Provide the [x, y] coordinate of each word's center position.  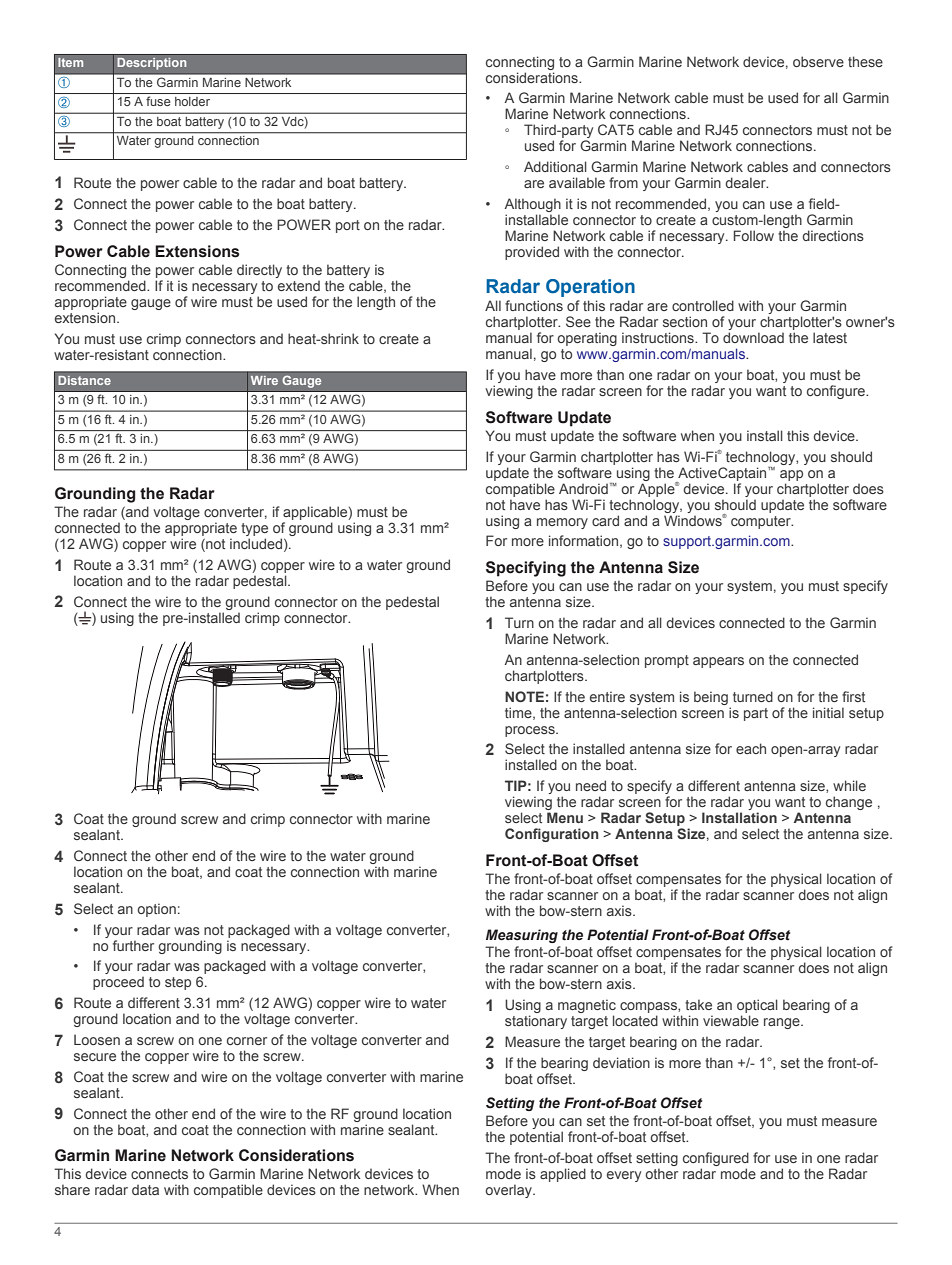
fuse [158, 101]
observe [818, 61]
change [849, 803]
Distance [84, 380]
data [145, 1190]
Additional [555, 166]
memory [562, 523]
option [156, 910]
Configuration [552, 835]
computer [762, 522]
